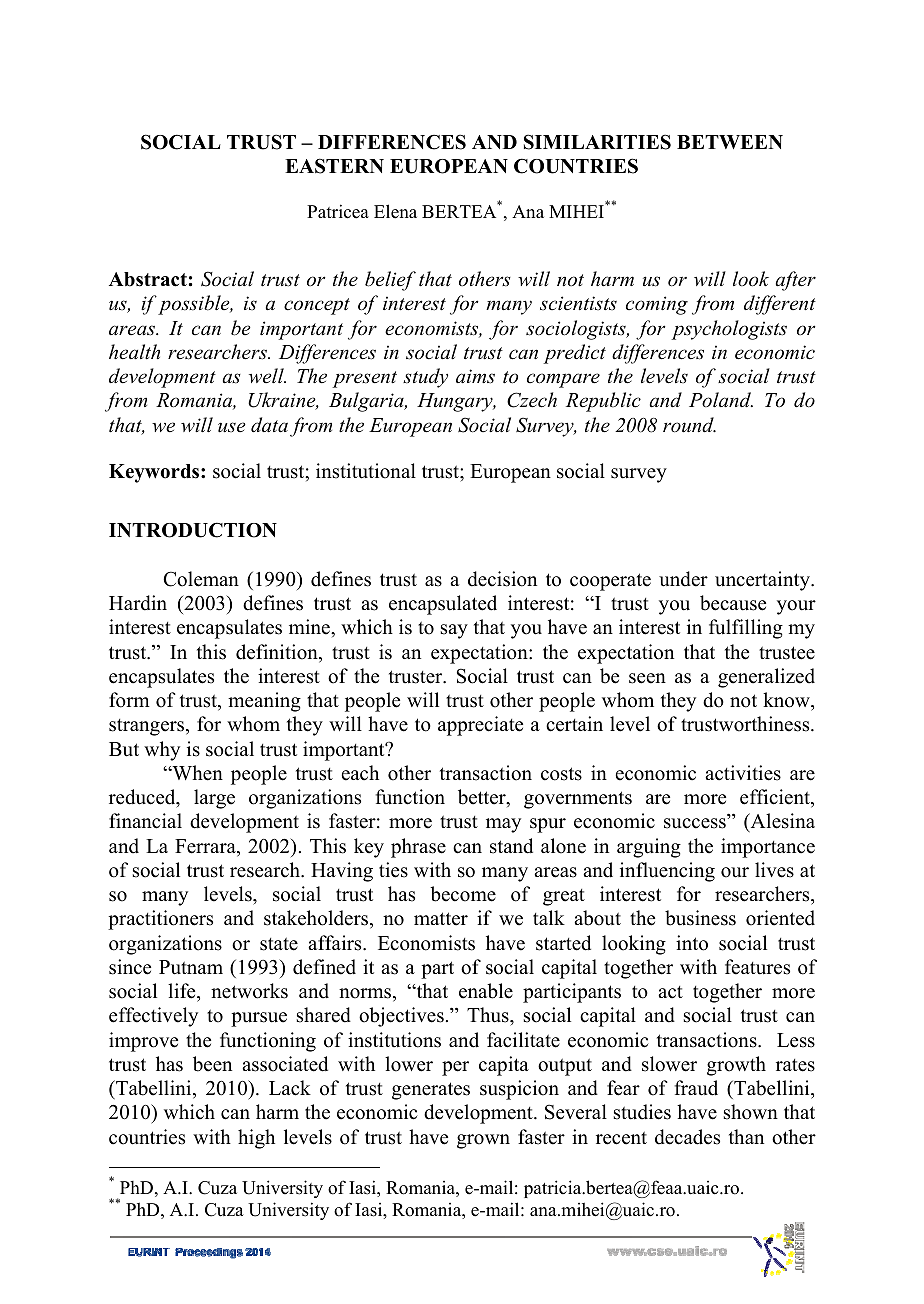 The image size is (924, 1304). What do you see at coordinates (256, 1139) in the screenshot?
I see `high` at bounding box center [256, 1139].
